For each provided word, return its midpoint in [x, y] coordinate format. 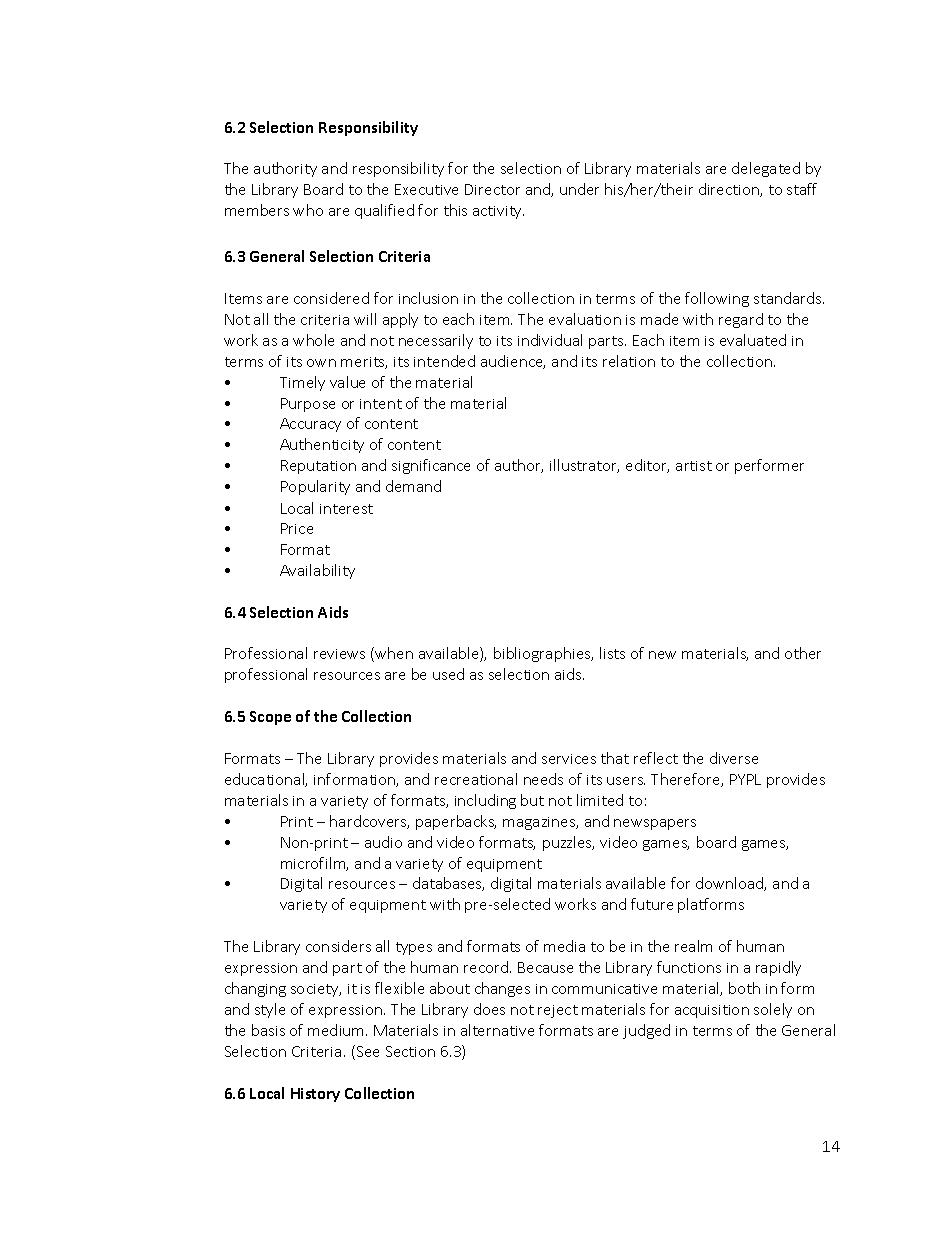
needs [543, 779]
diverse [734, 758]
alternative [497, 1030]
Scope [270, 718]
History [315, 1095]
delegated [766, 169]
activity [498, 212]
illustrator [584, 466]
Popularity [315, 487]
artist [694, 466]
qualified [384, 211]
